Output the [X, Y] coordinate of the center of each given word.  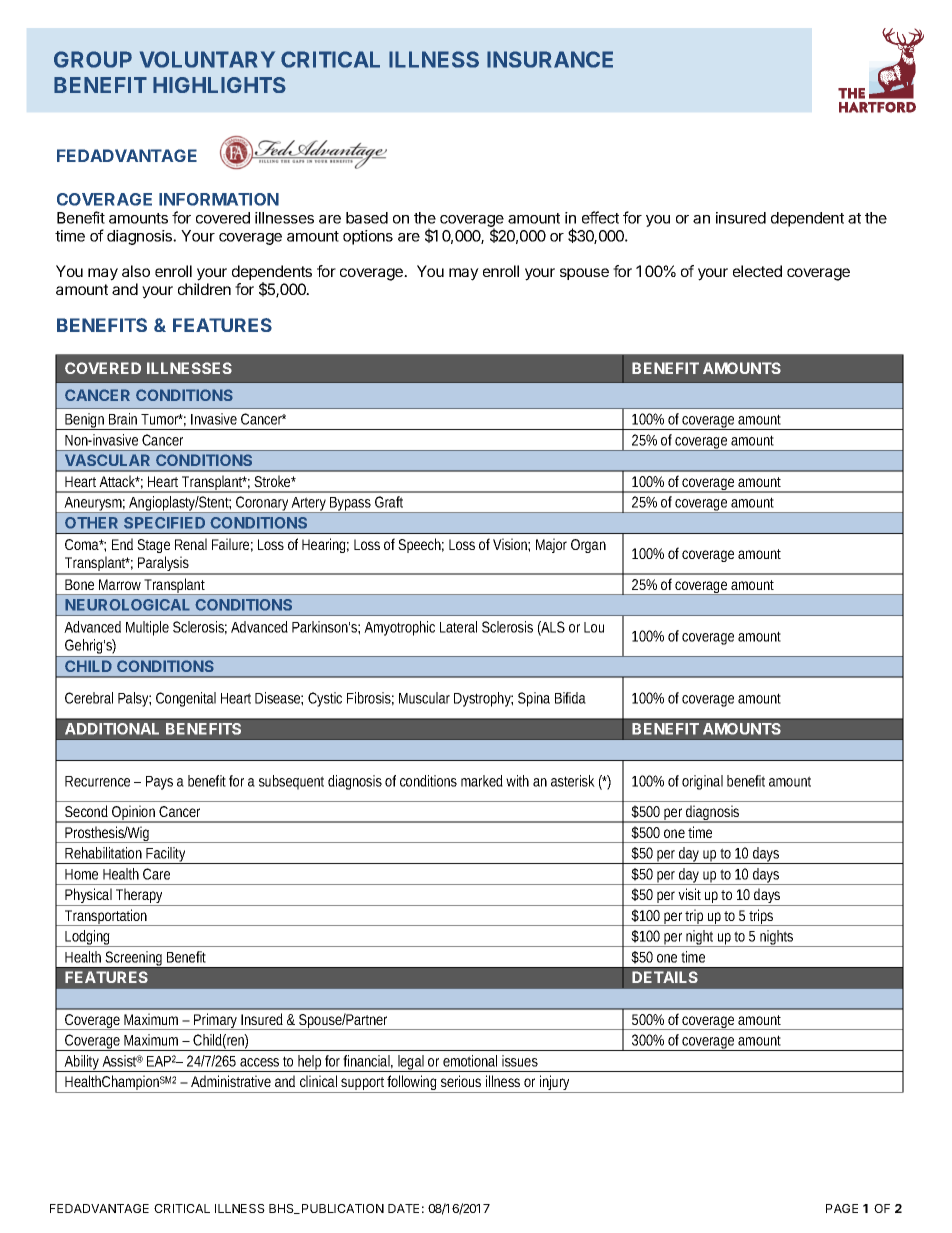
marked [482, 781]
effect [600, 217]
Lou [594, 627]
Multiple [147, 628]
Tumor [162, 419]
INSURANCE [550, 59]
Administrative [231, 1081]
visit [689, 894]
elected [757, 271]
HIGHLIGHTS [219, 85]
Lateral [458, 627]
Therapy [140, 897]
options [368, 237]
